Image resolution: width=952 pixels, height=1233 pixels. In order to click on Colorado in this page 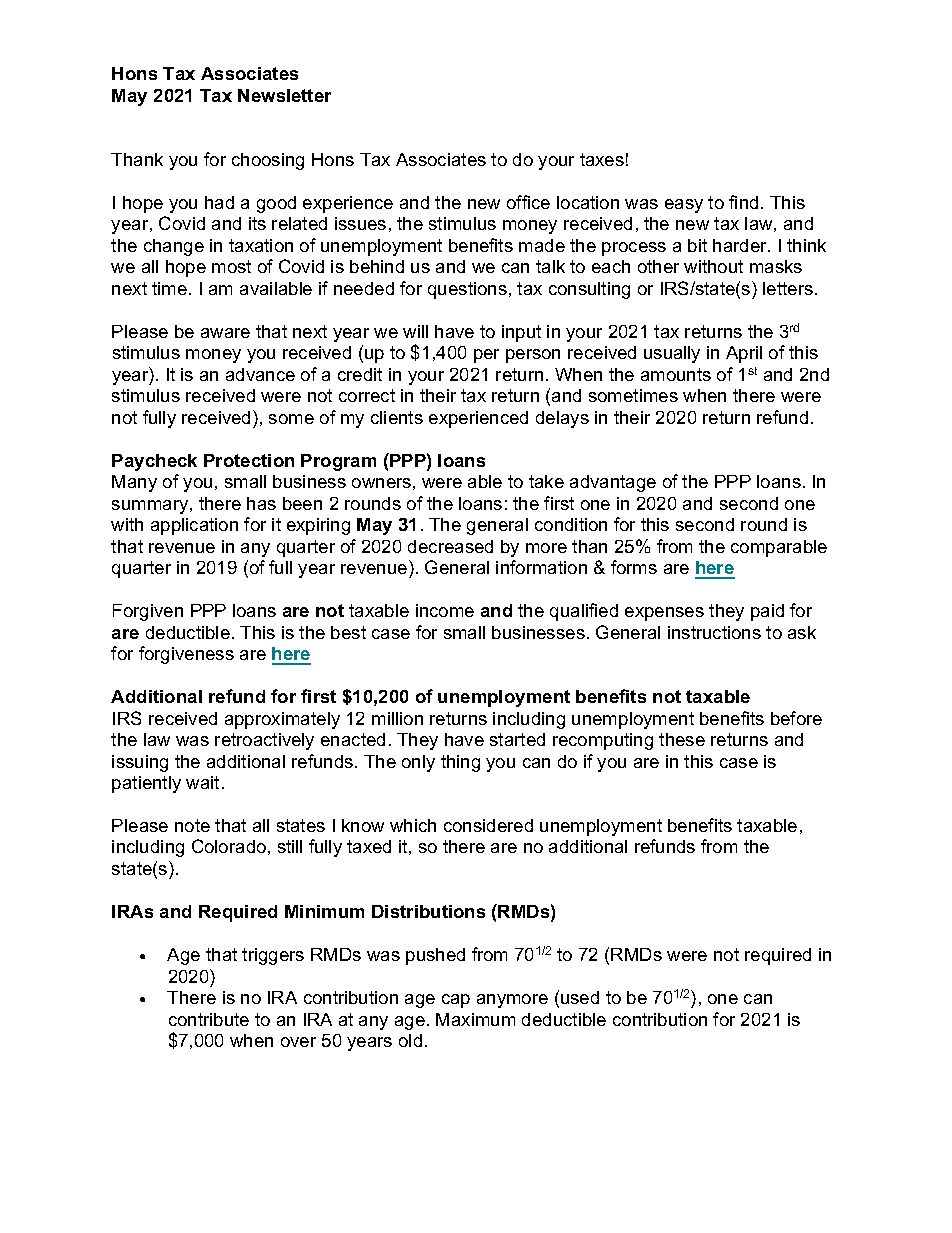, I will do `click(229, 846)`.
